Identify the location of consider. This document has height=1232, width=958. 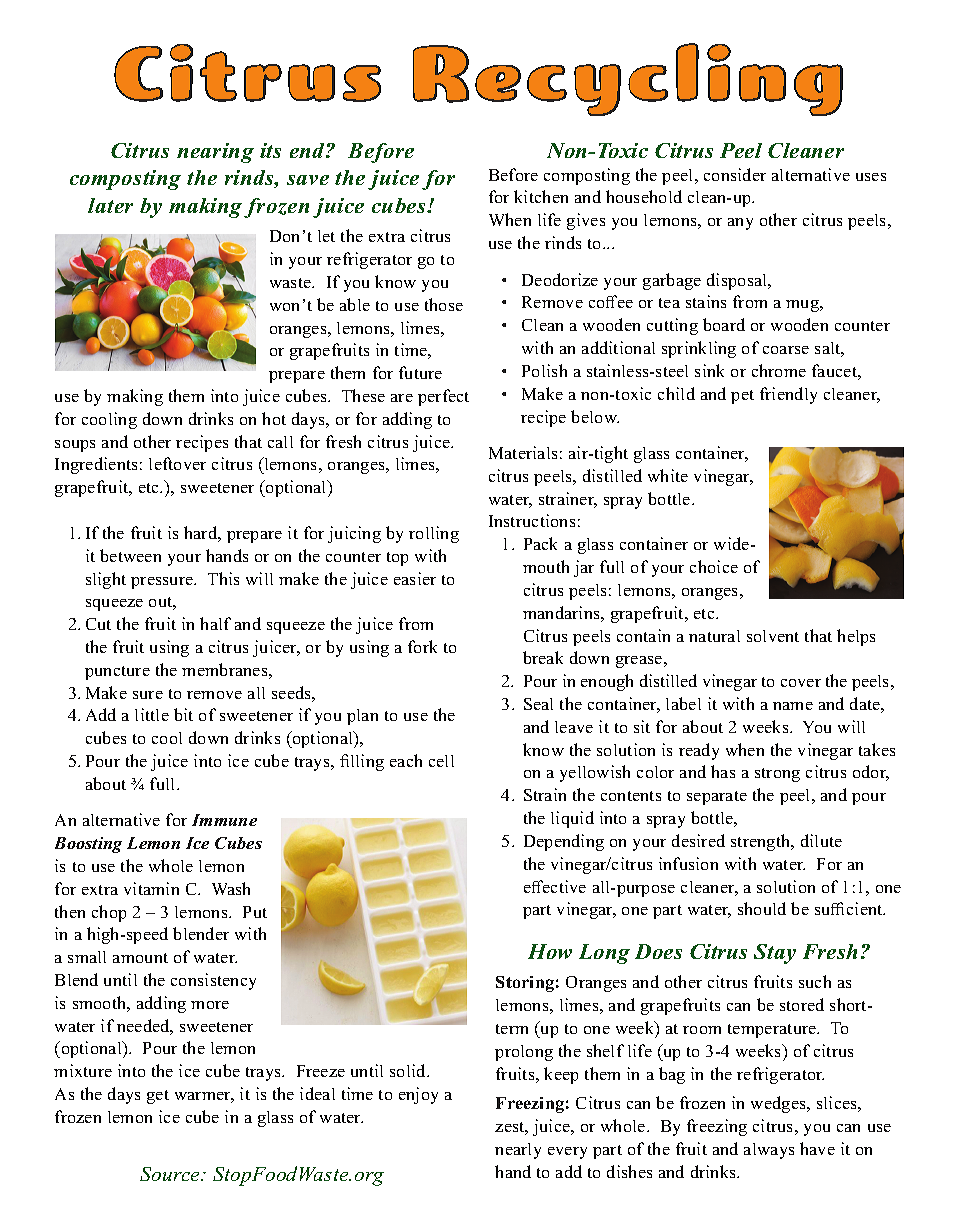
(735, 174).
